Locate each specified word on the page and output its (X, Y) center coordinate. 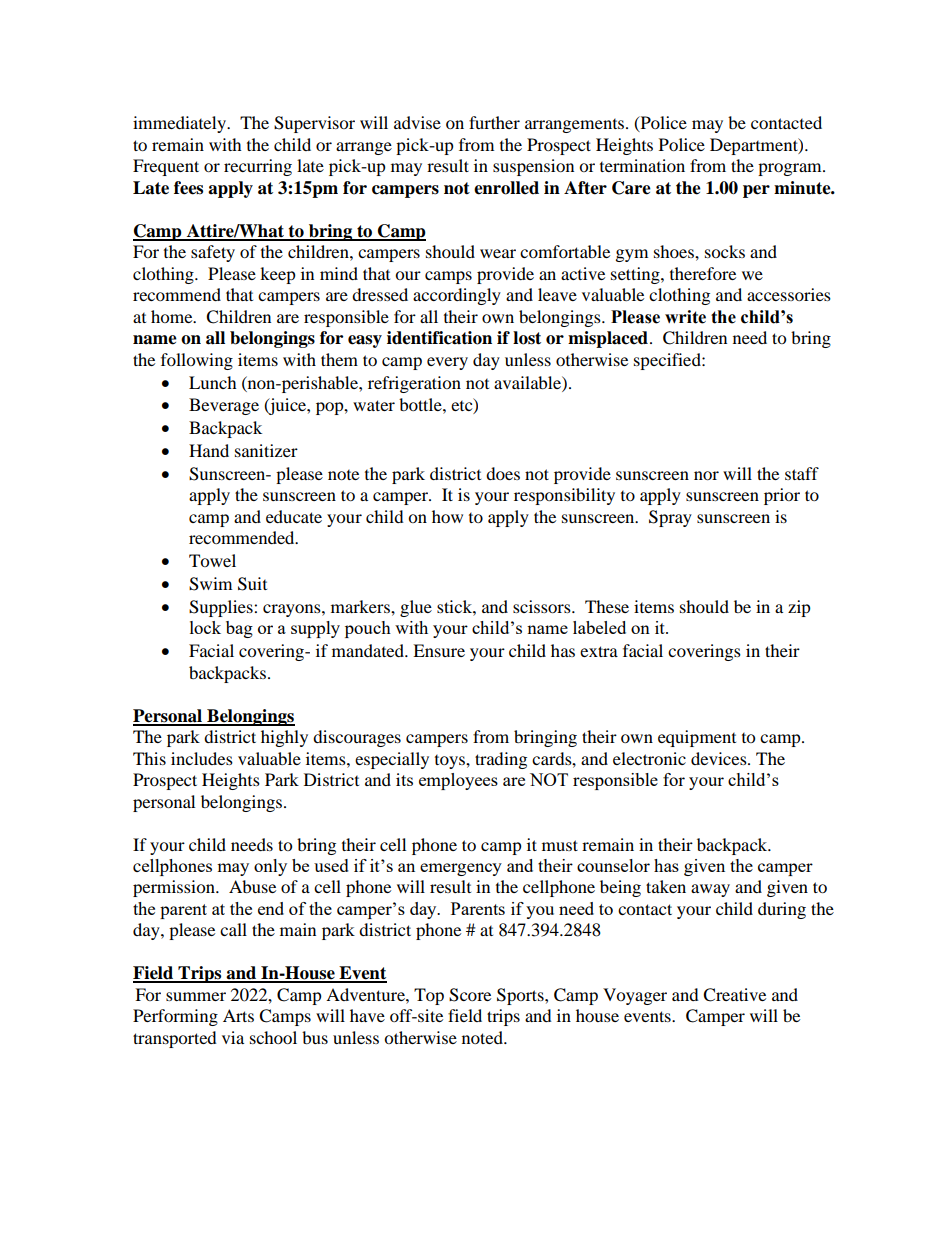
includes (202, 758)
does (503, 473)
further (494, 122)
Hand (209, 450)
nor (706, 475)
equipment (697, 738)
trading (501, 760)
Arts (238, 1015)
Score (470, 995)
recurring (258, 167)
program (791, 169)
